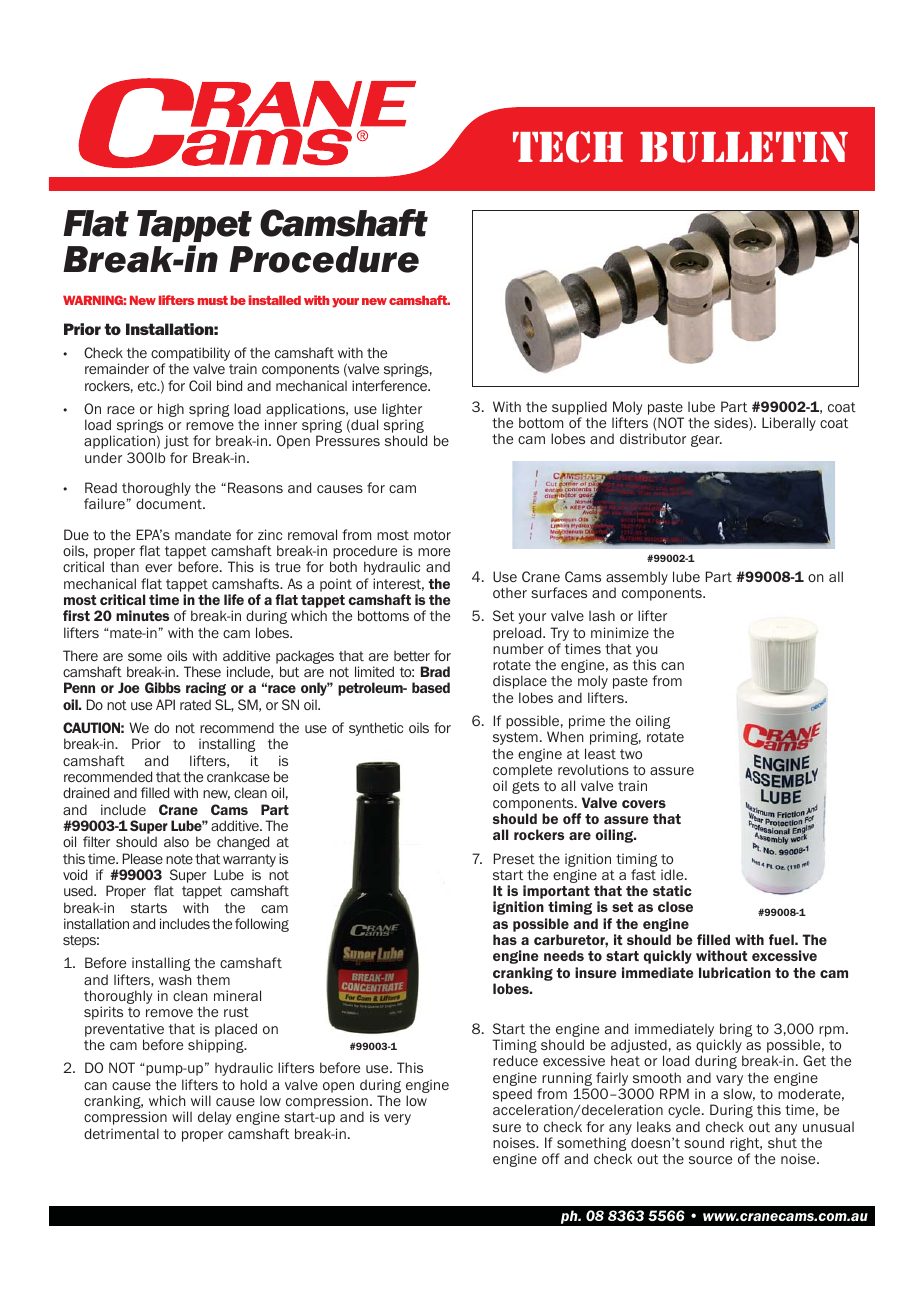 The width and height of the image is (924, 1308). What do you see at coordinates (568, 147) in the image?
I see `TECH` at bounding box center [568, 147].
